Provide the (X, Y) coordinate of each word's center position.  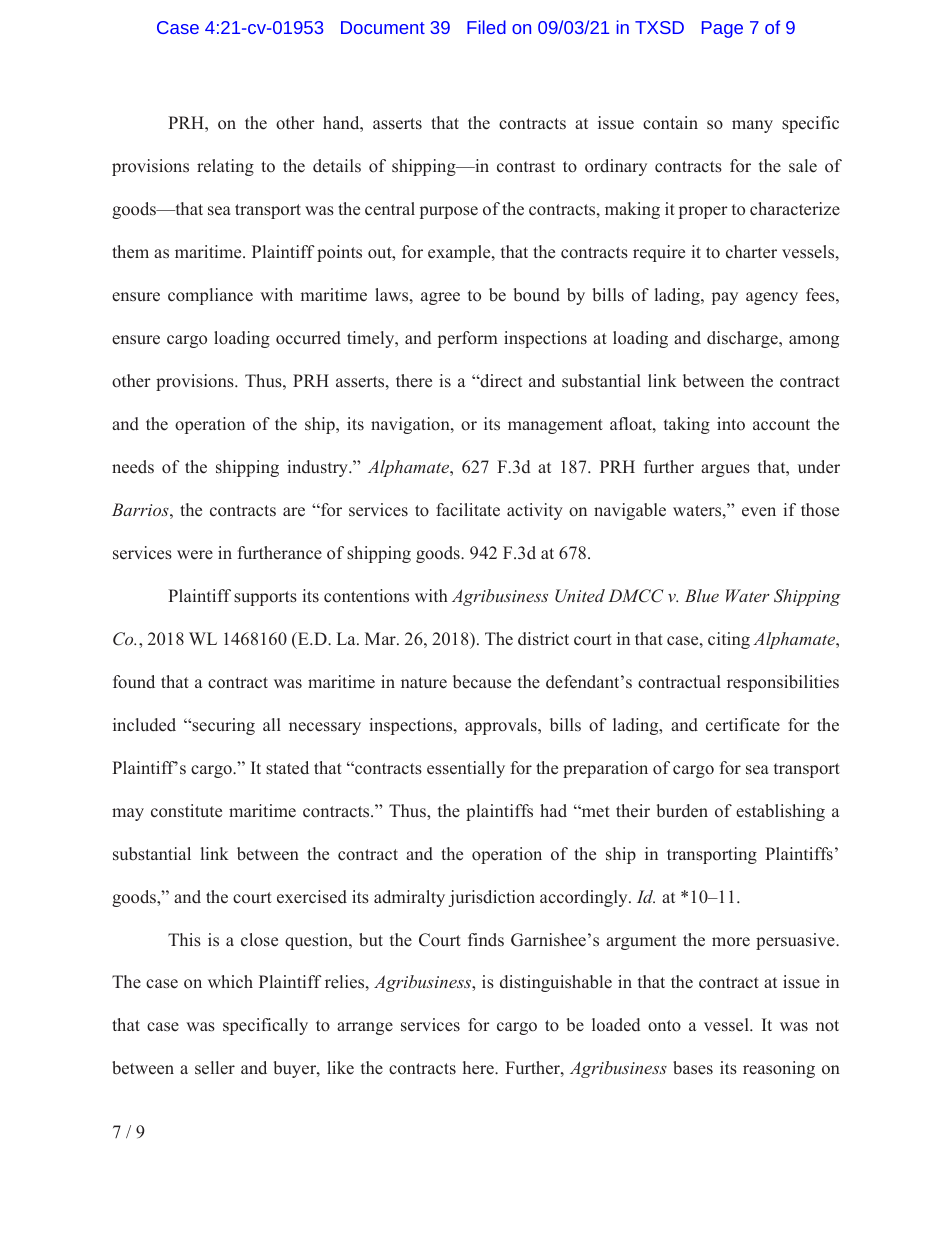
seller (215, 1068)
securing (222, 726)
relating (225, 167)
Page (722, 29)
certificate (743, 725)
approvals (502, 726)
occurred (308, 338)
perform (468, 339)
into (731, 424)
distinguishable (556, 983)
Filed (486, 27)
